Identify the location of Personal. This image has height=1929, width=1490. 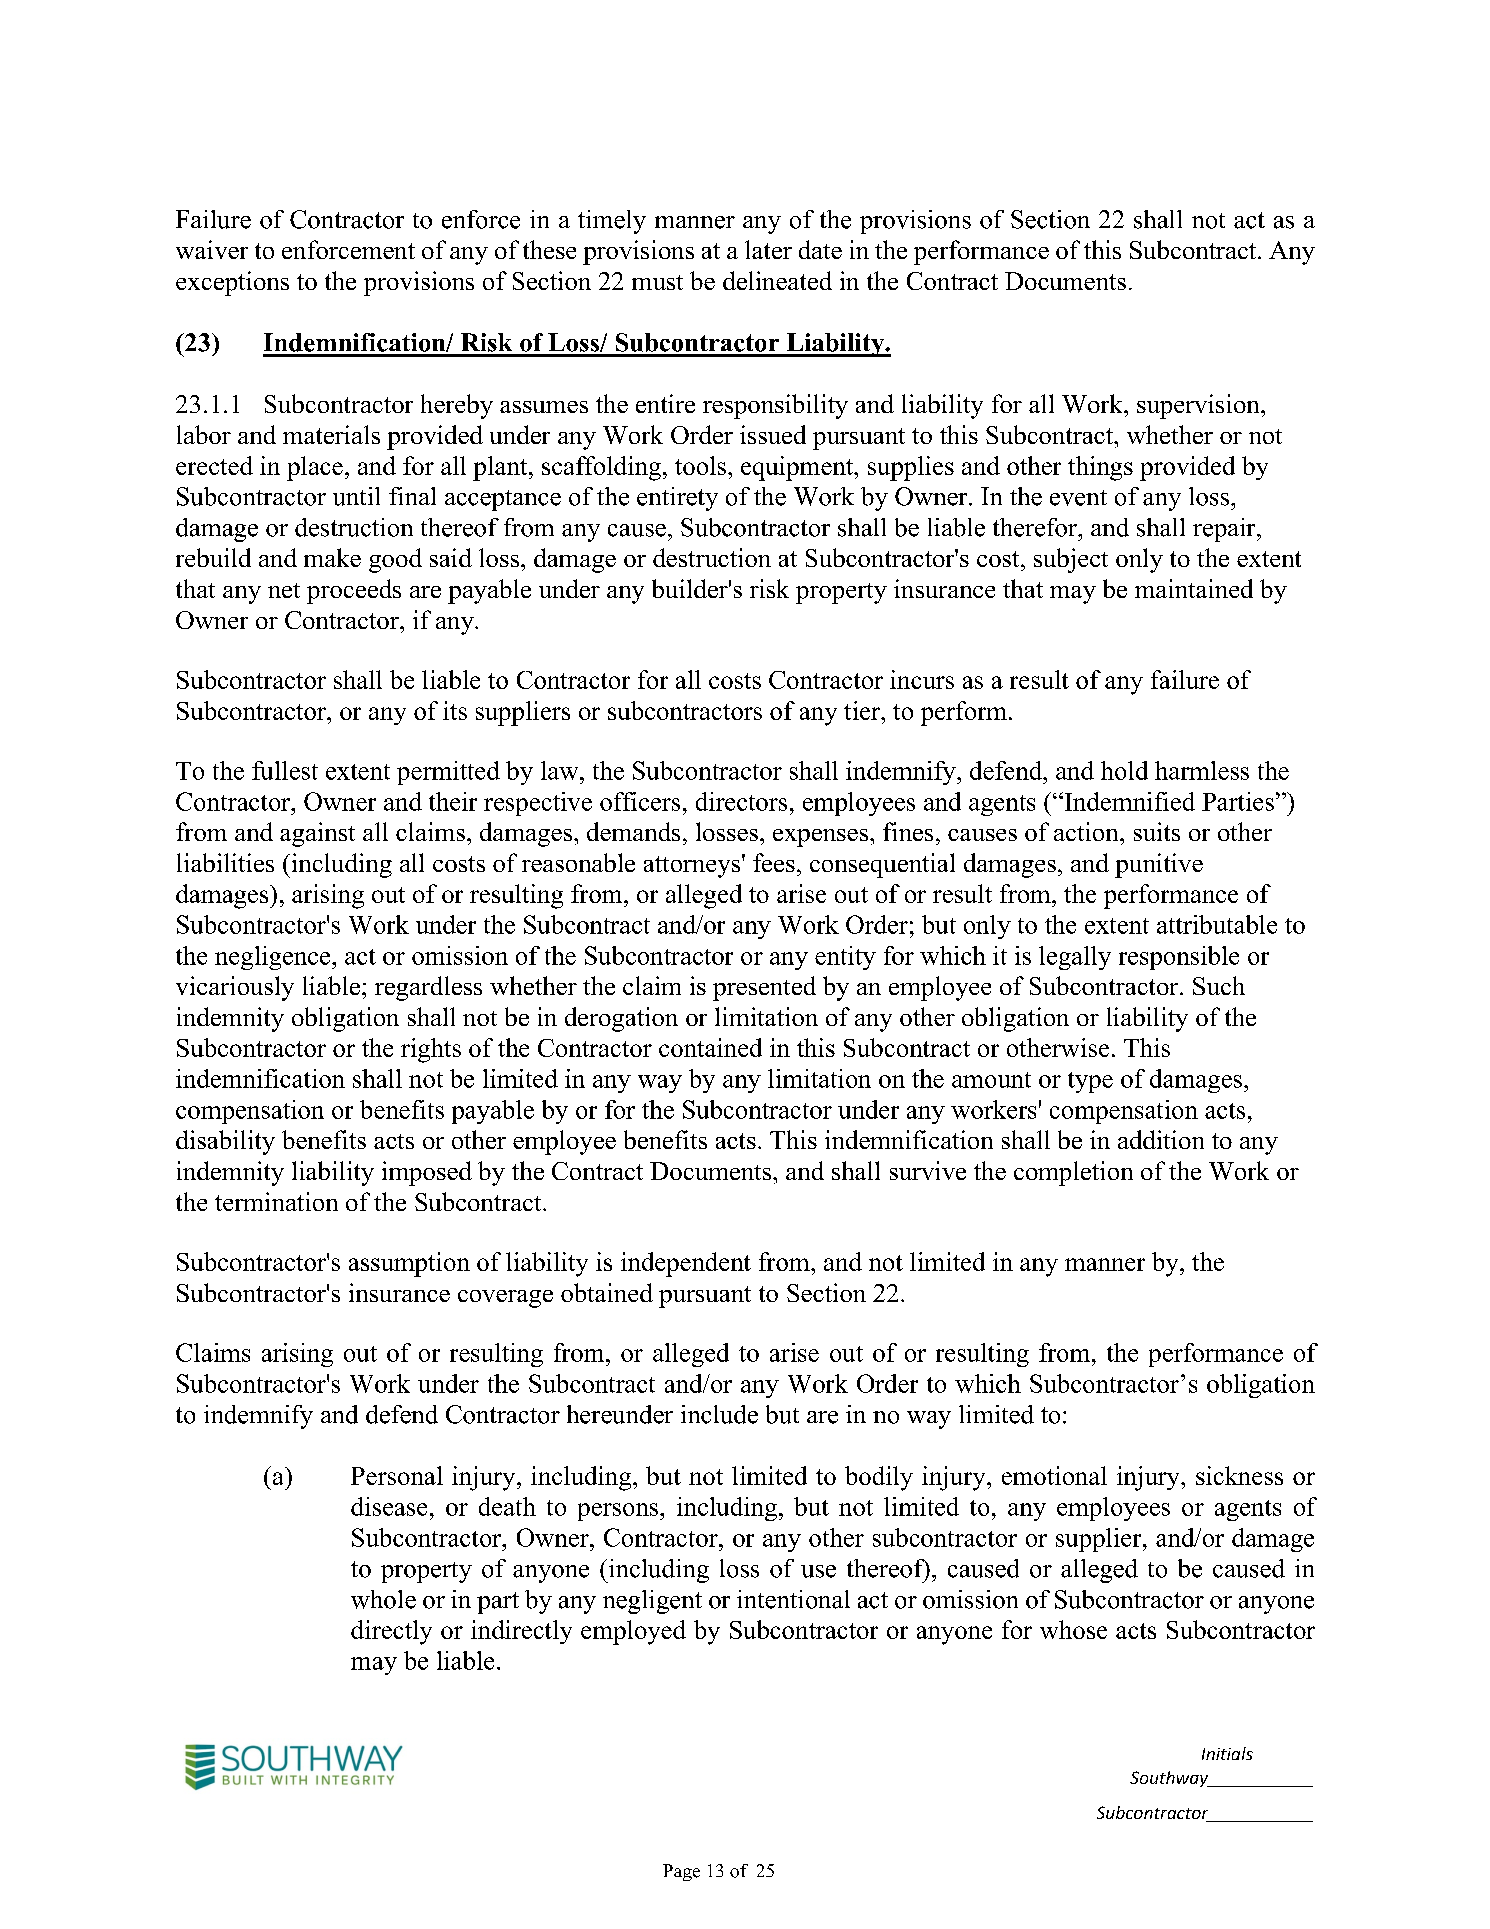
(397, 1475).
